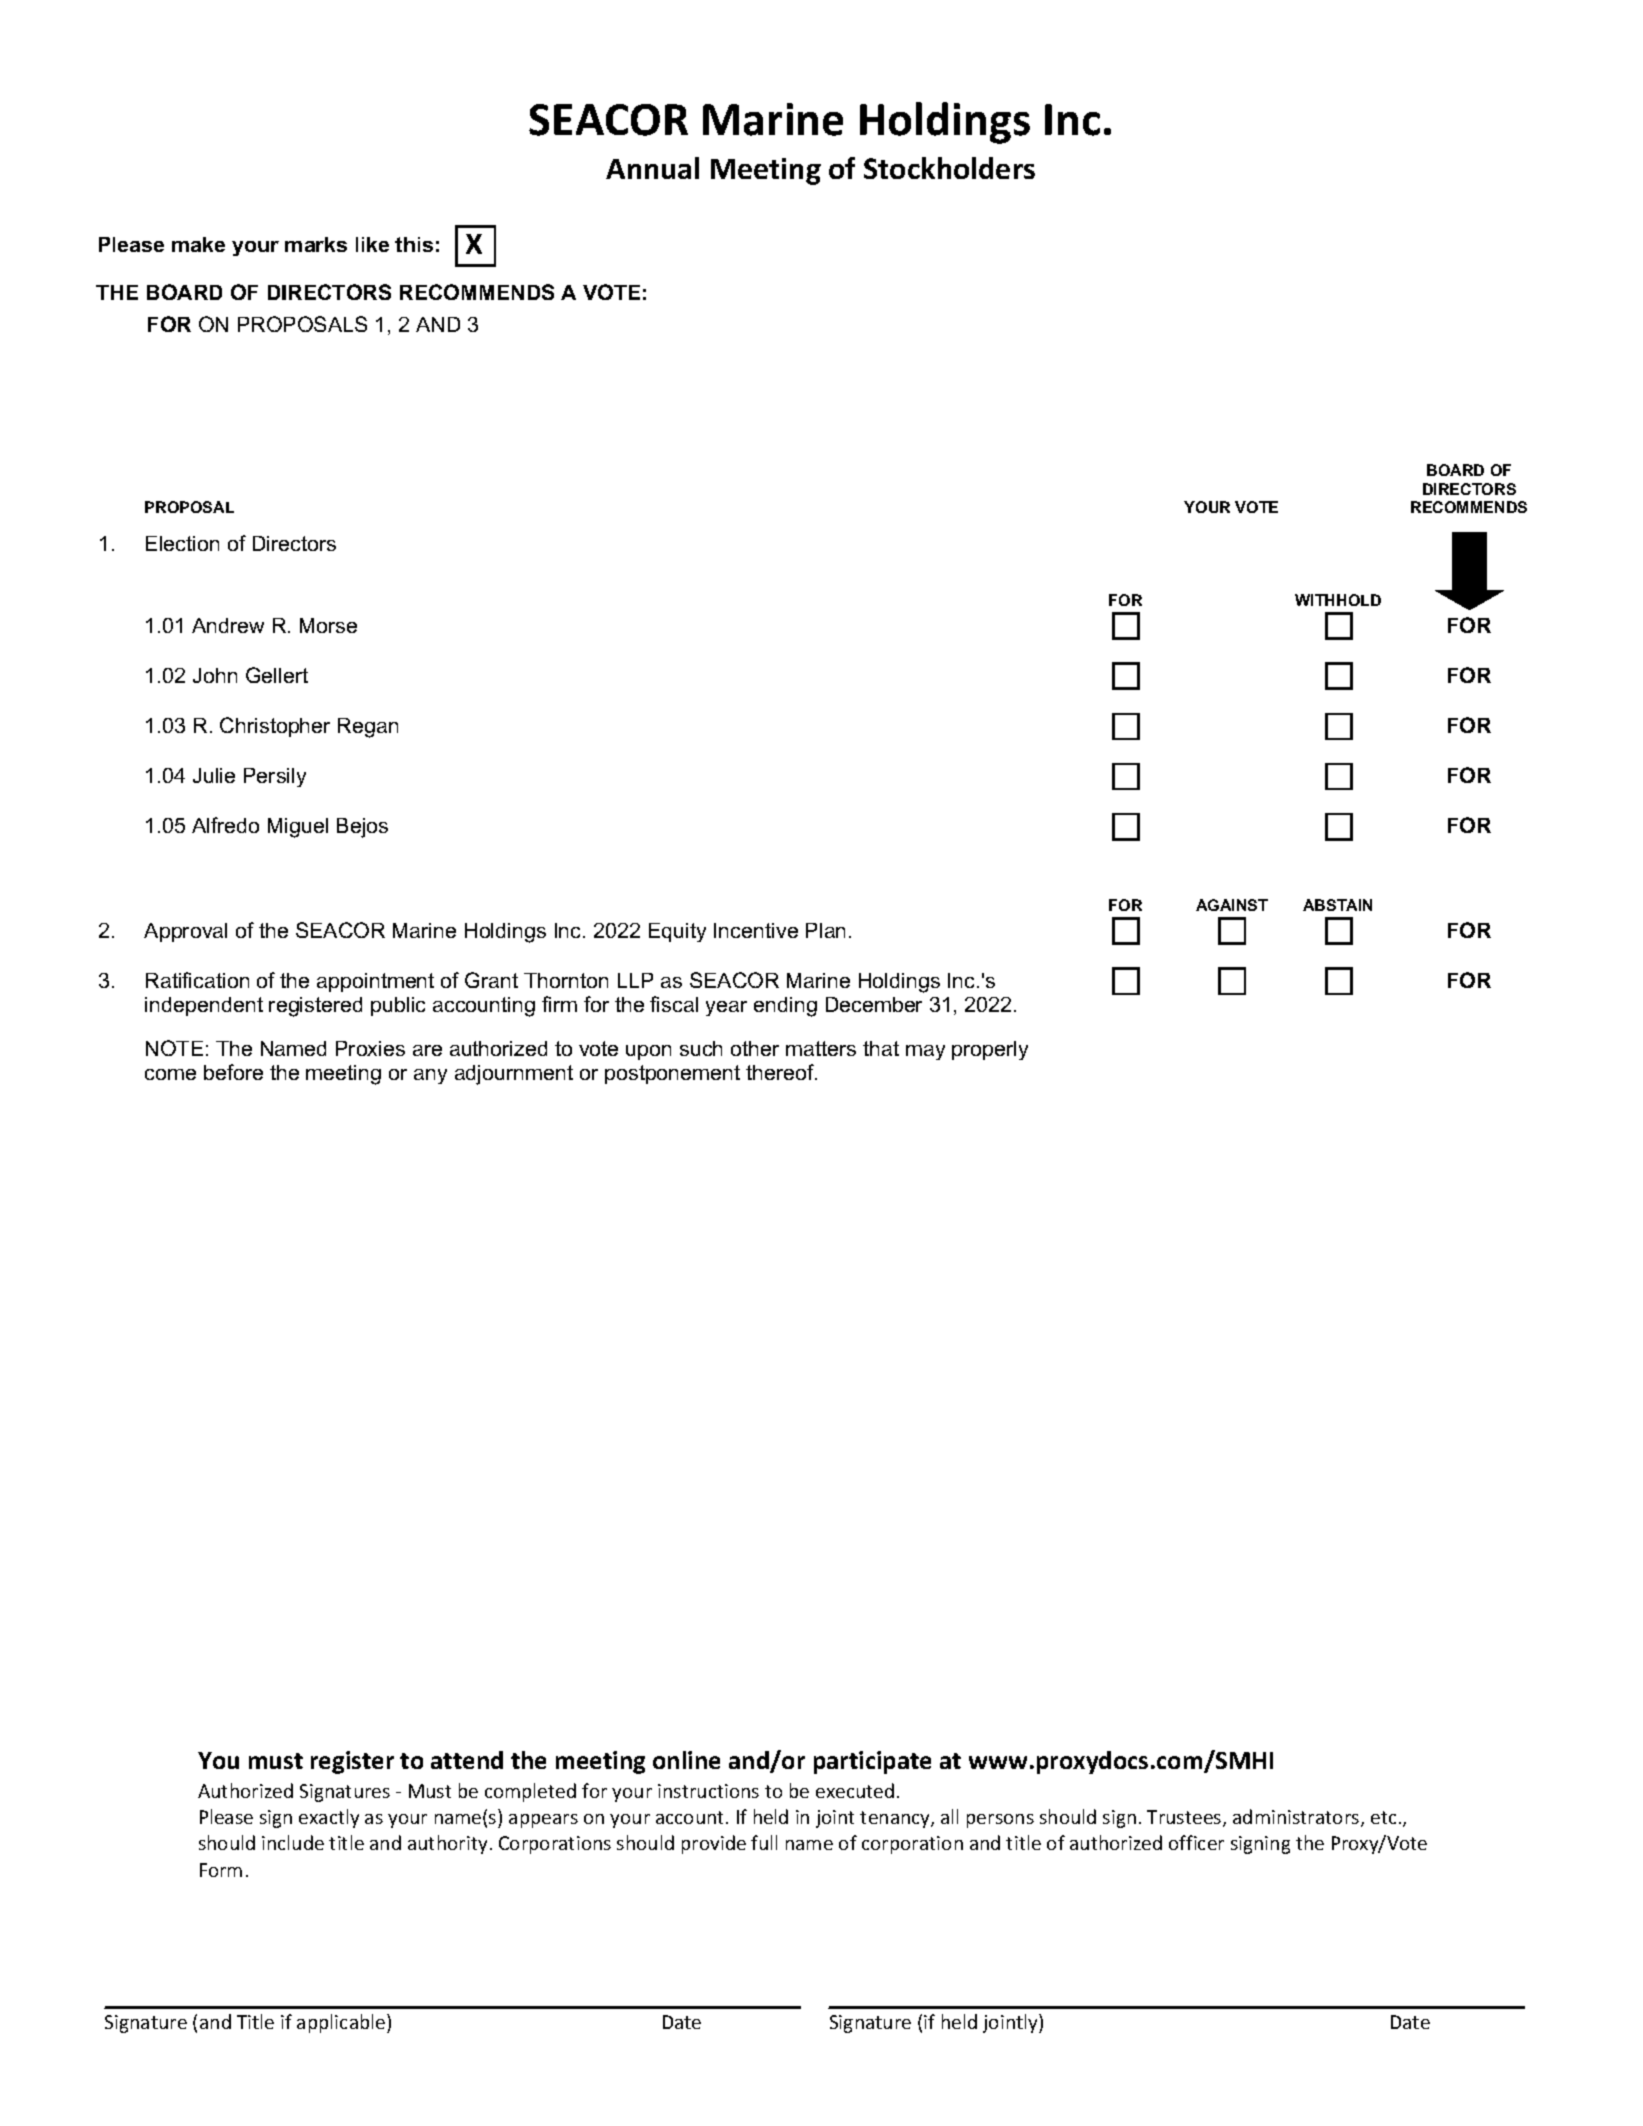 Image resolution: width=1643 pixels, height=2126 pixels. I want to click on AGAINST, so click(1232, 905).
